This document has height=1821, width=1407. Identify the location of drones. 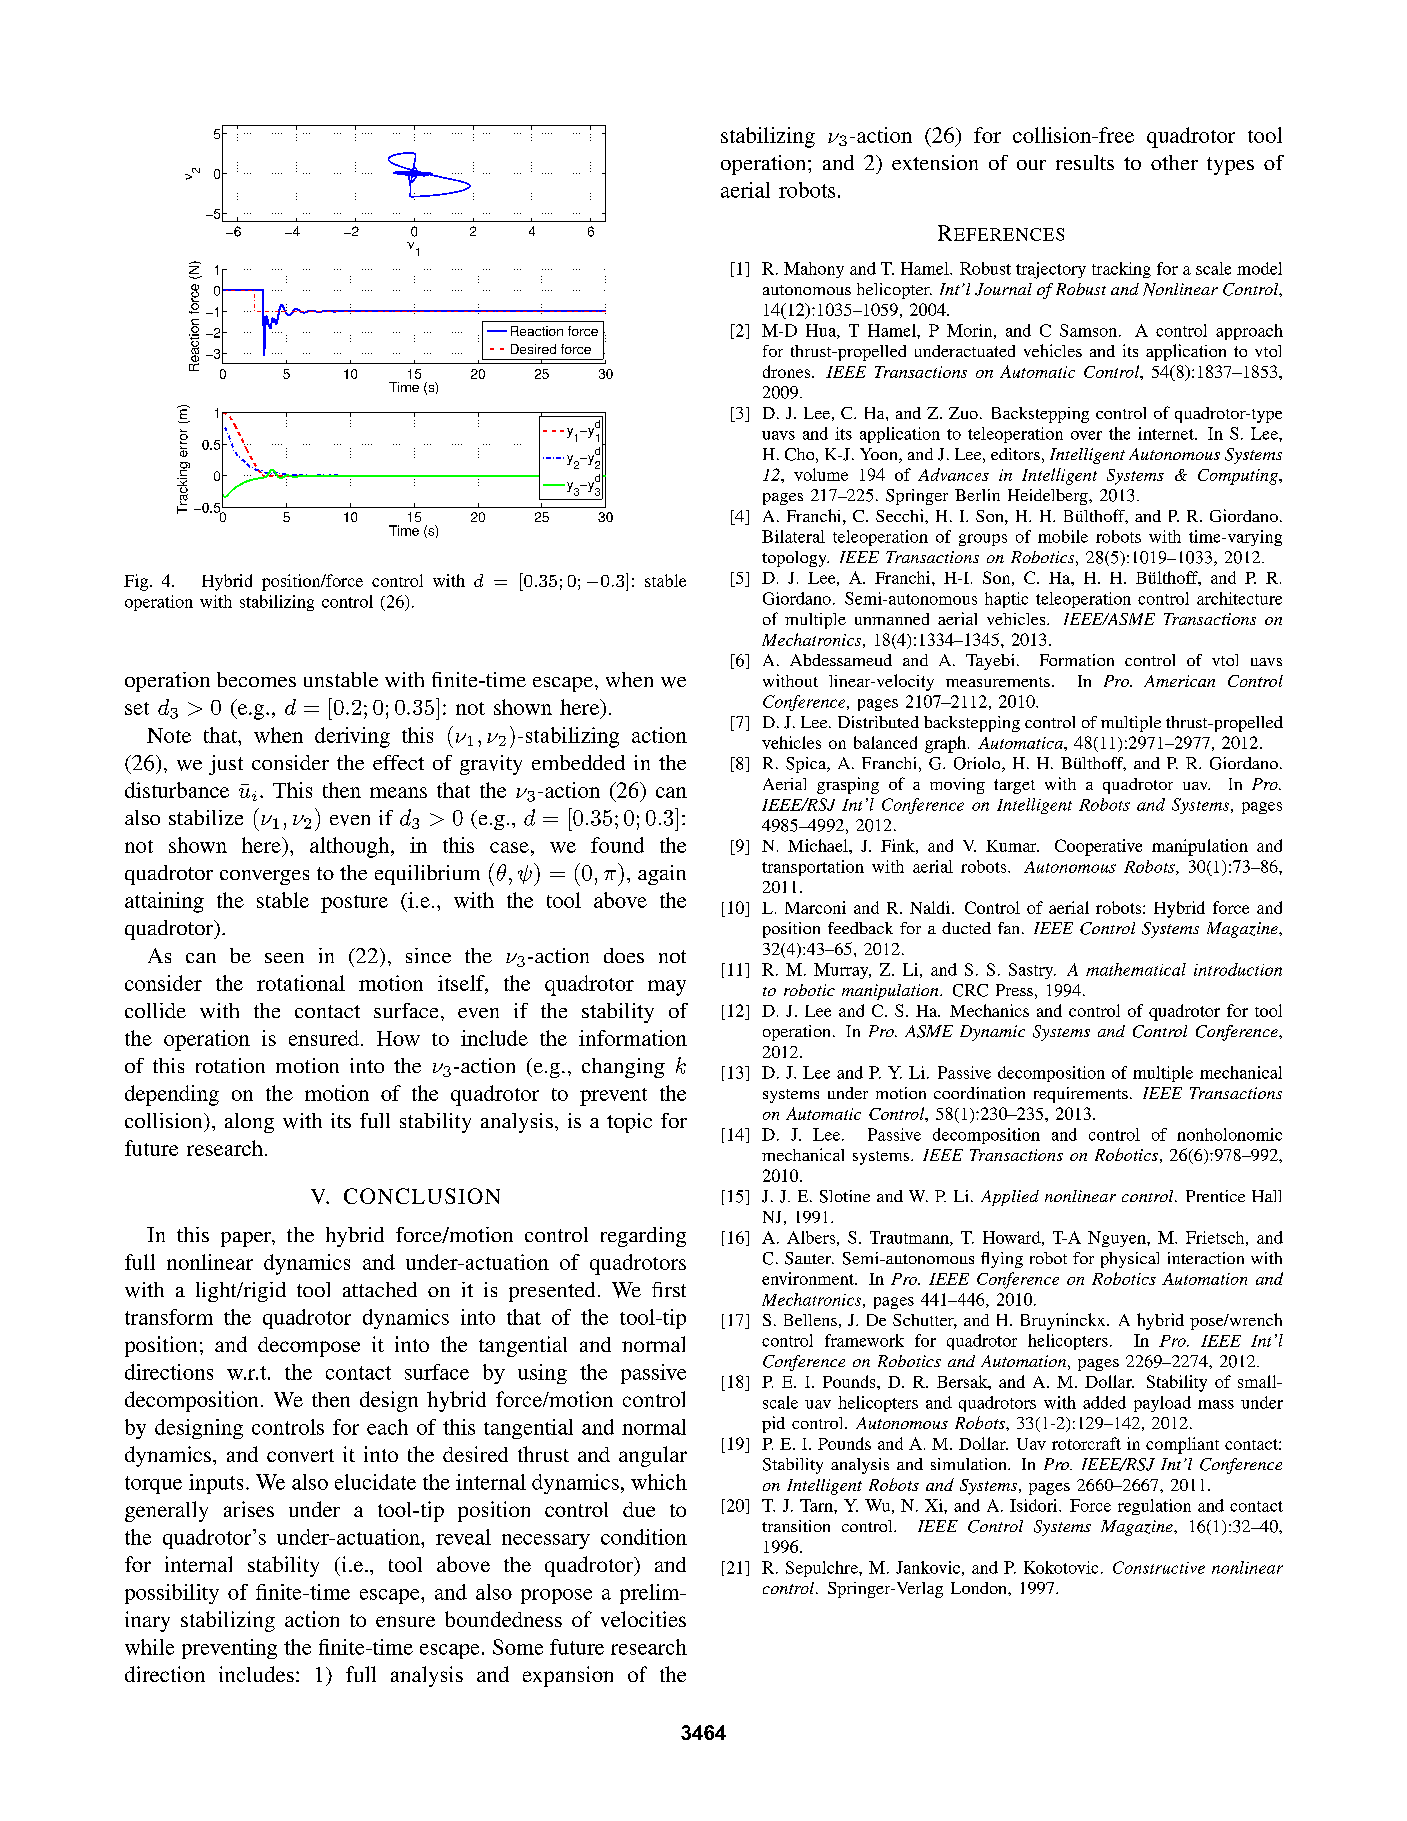
(788, 371).
